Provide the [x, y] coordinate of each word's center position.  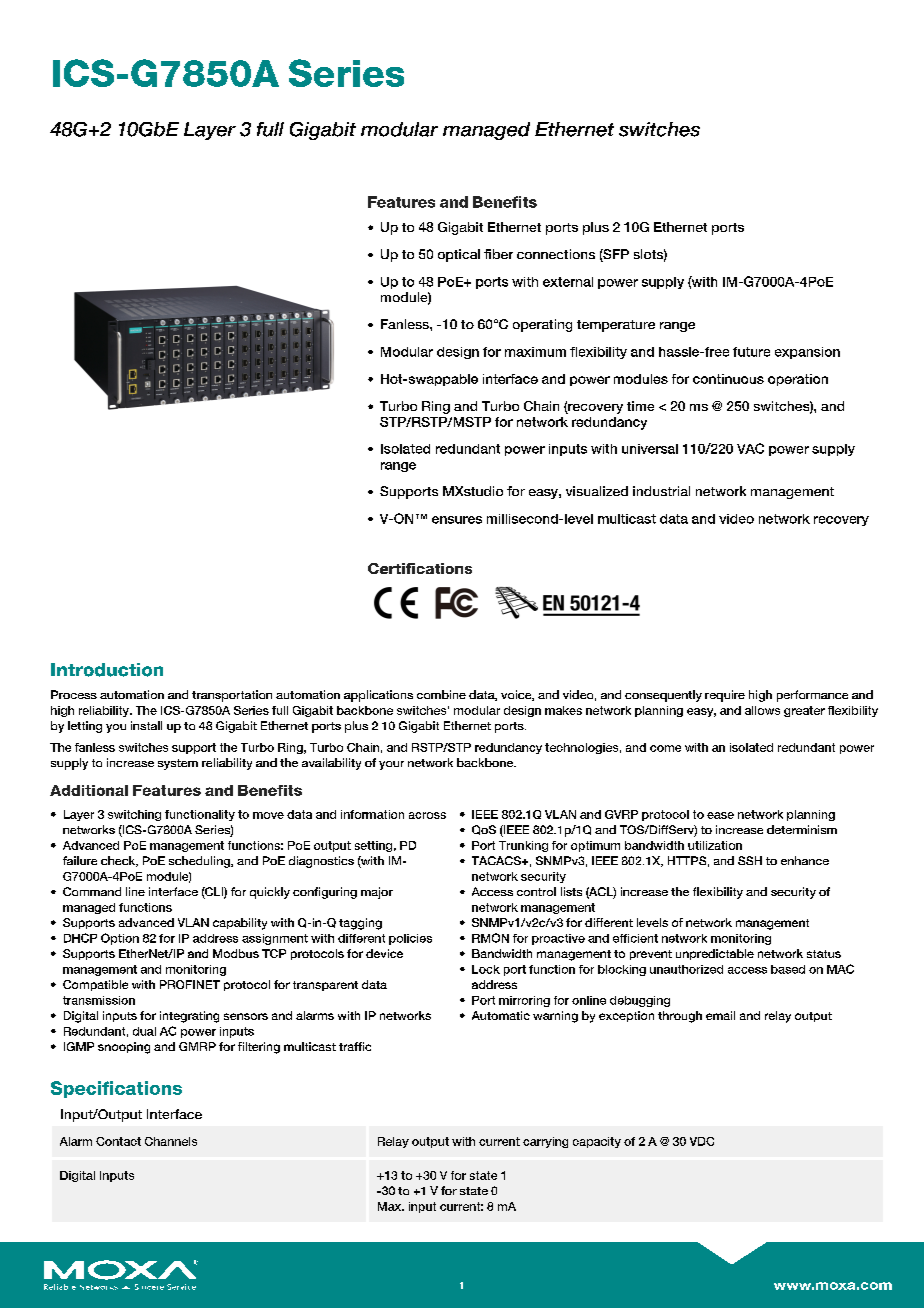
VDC [702, 1141]
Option [120, 939]
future [751, 352]
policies [410, 939]
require [725, 696]
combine [441, 694]
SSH [750, 860]
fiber [498, 254]
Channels [171, 1141]
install [146, 725]
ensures [457, 520]
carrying [545, 1142]
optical [459, 255]
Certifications [420, 568]
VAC [750, 448]
